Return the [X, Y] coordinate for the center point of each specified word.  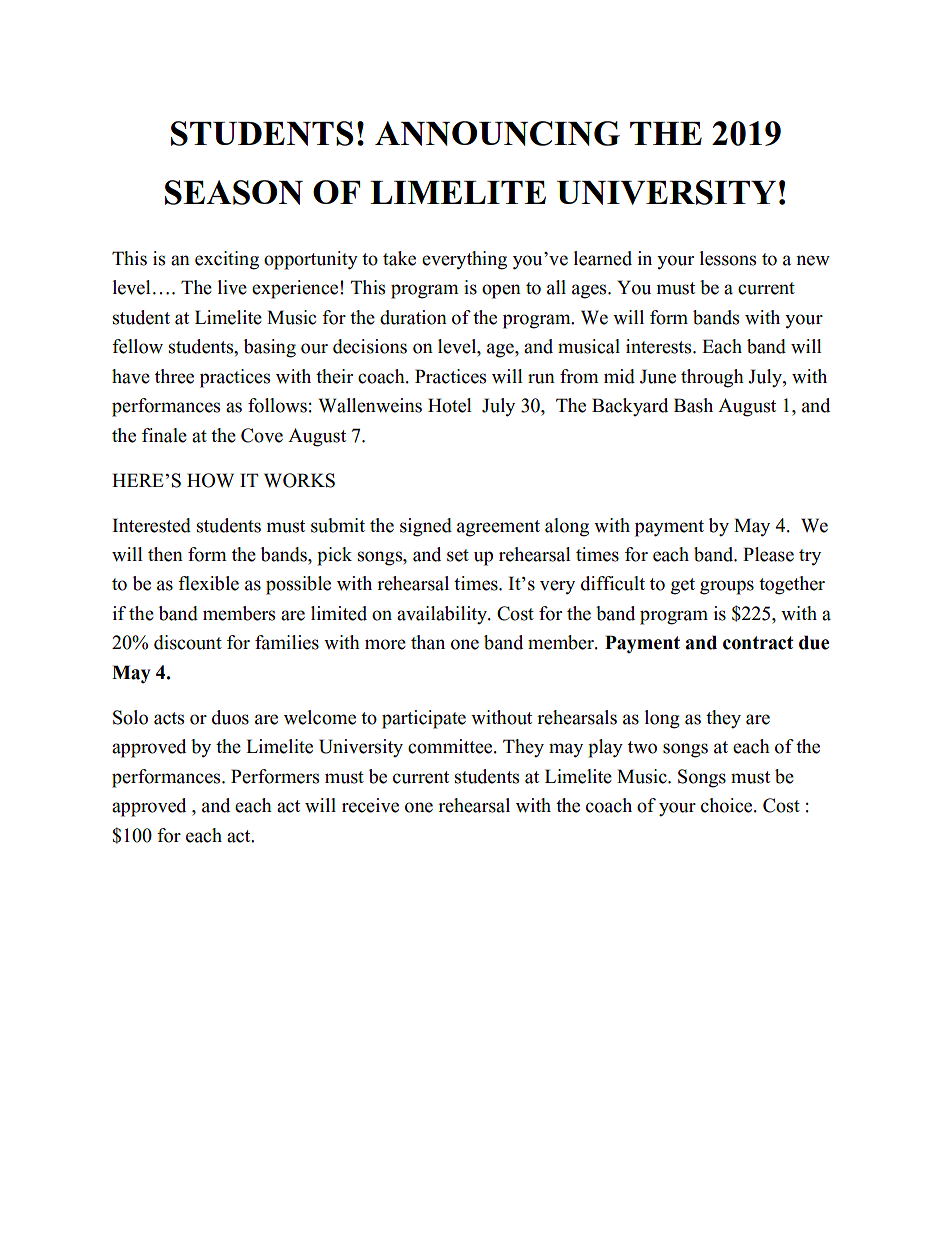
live [232, 287]
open [501, 291]
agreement [498, 528]
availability [443, 615]
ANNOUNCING [497, 133]
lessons [728, 258]
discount [188, 642]
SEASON [234, 192]
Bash [693, 405]
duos [230, 717]
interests [660, 346]
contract [758, 643]
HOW [210, 480]
